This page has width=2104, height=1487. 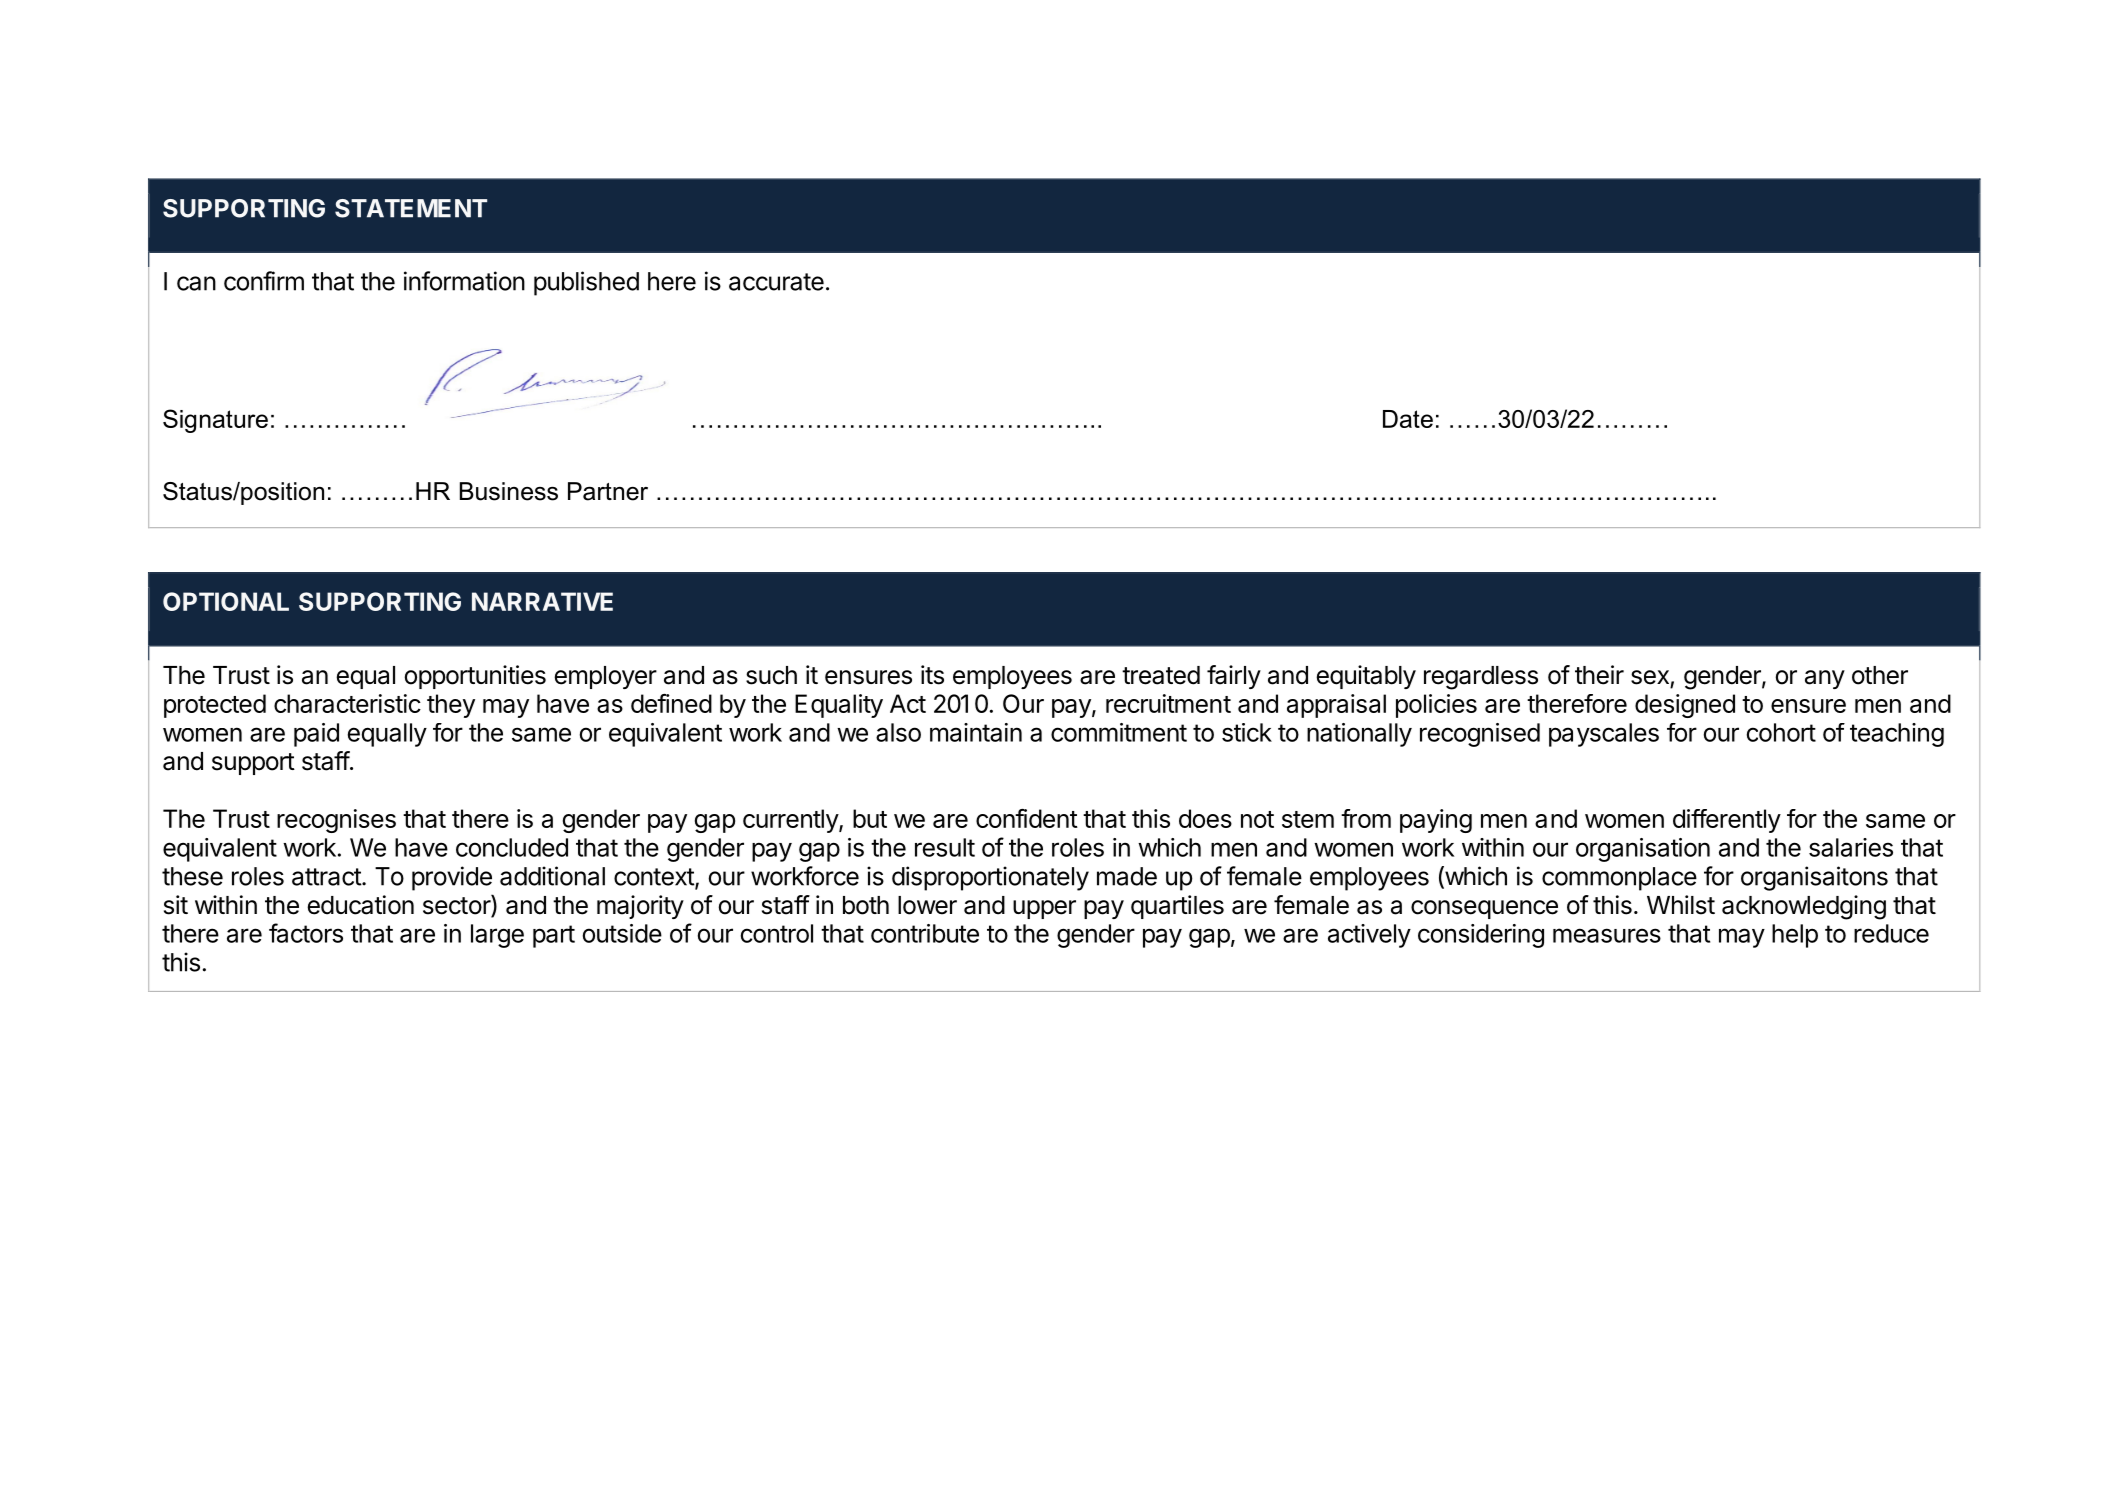 I want to click on upper, so click(x=1044, y=909).
